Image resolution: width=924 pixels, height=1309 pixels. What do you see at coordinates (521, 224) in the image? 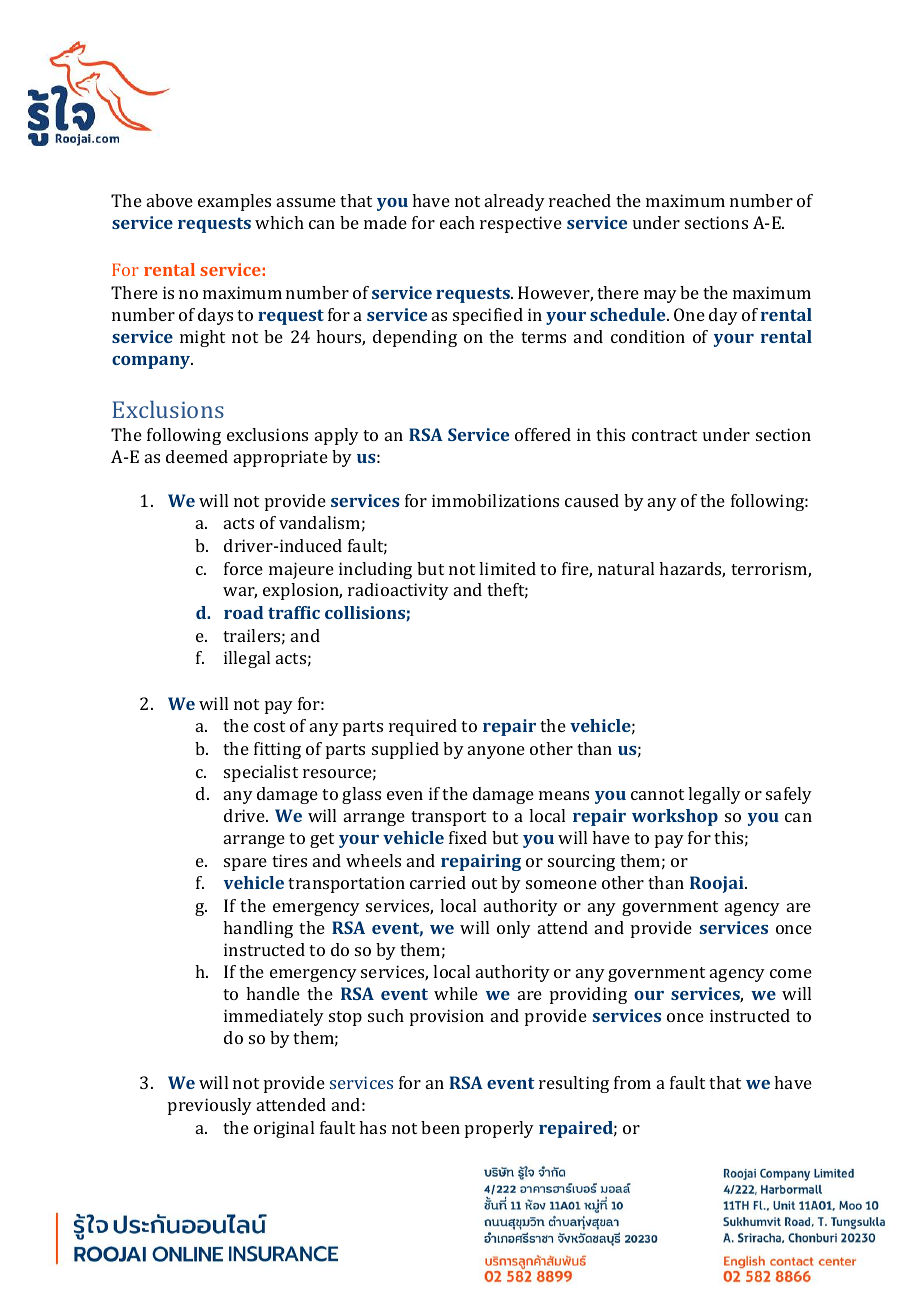
I see `respective` at bounding box center [521, 224].
